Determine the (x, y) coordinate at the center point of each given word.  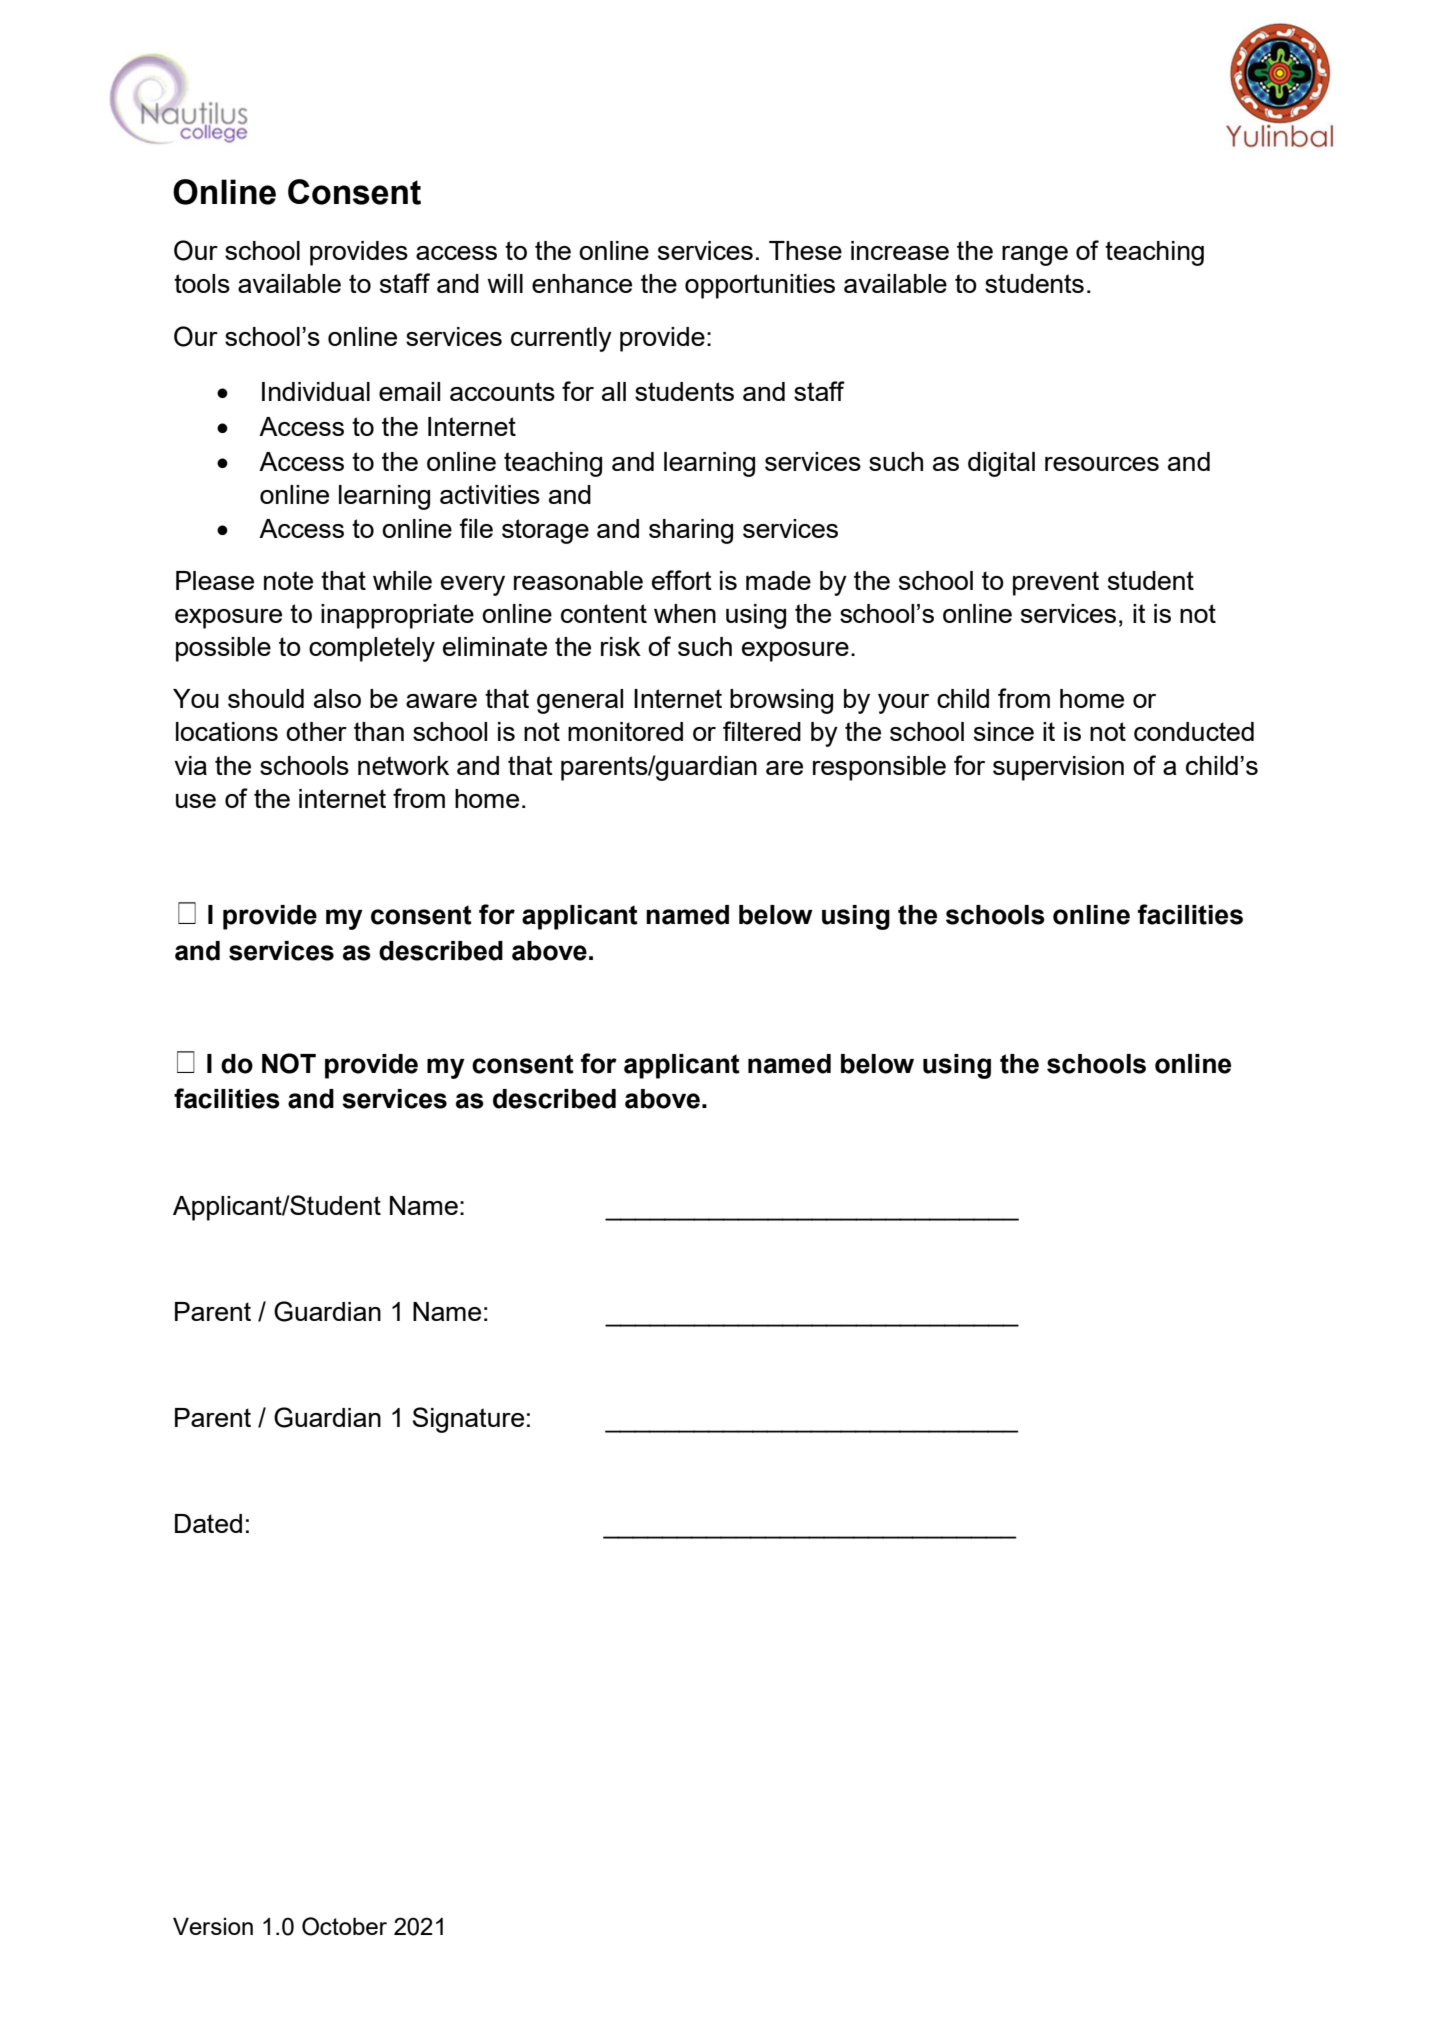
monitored (625, 731)
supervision (1058, 768)
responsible (879, 768)
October (344, 1926)
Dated (208, 1523)
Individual (316, 391)
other (316, 731)
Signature (468, 1420)
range (1035, 256)
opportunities (760, 286)
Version (213, 1926)
